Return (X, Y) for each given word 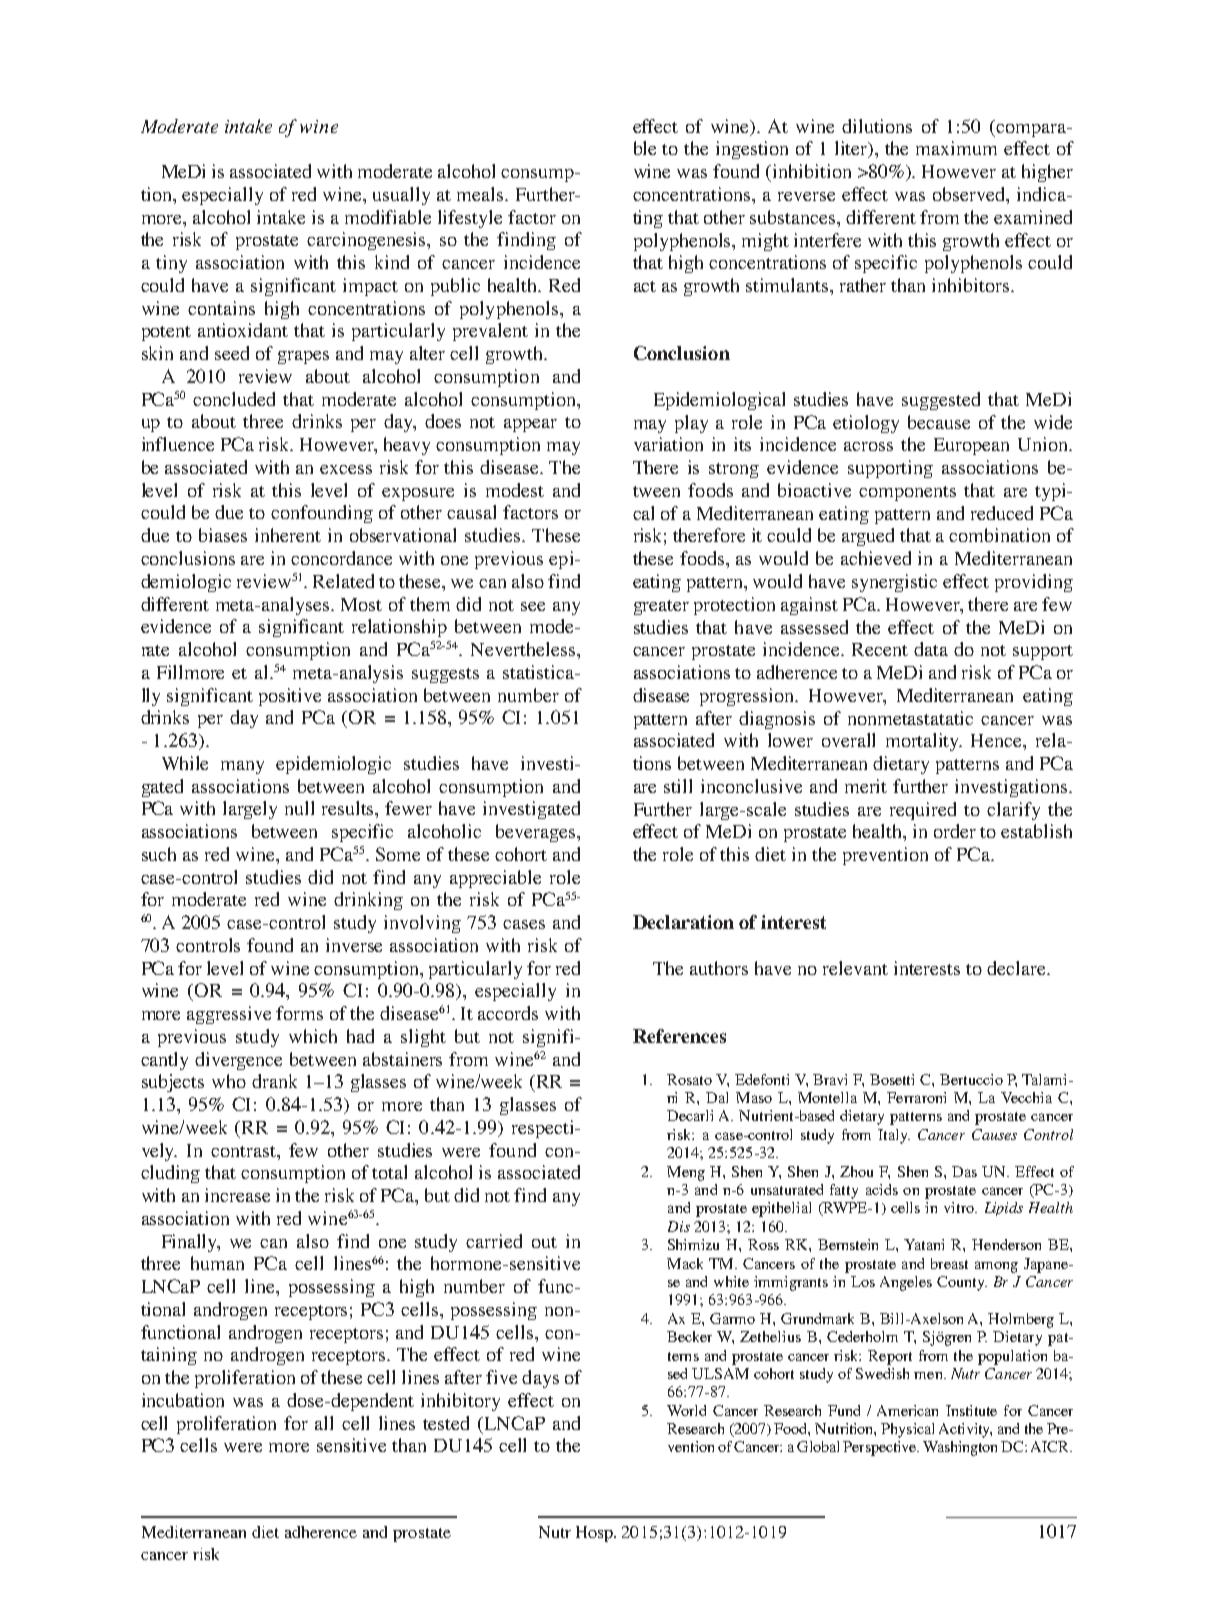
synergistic (894, 583)
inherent (288, 535)
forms (299, 1013)
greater (661, 607)
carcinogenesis (368, 241)
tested (446, 1423)
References (679, 1036)
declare (1017, 968)
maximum (956, 148)
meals (481, 194)
